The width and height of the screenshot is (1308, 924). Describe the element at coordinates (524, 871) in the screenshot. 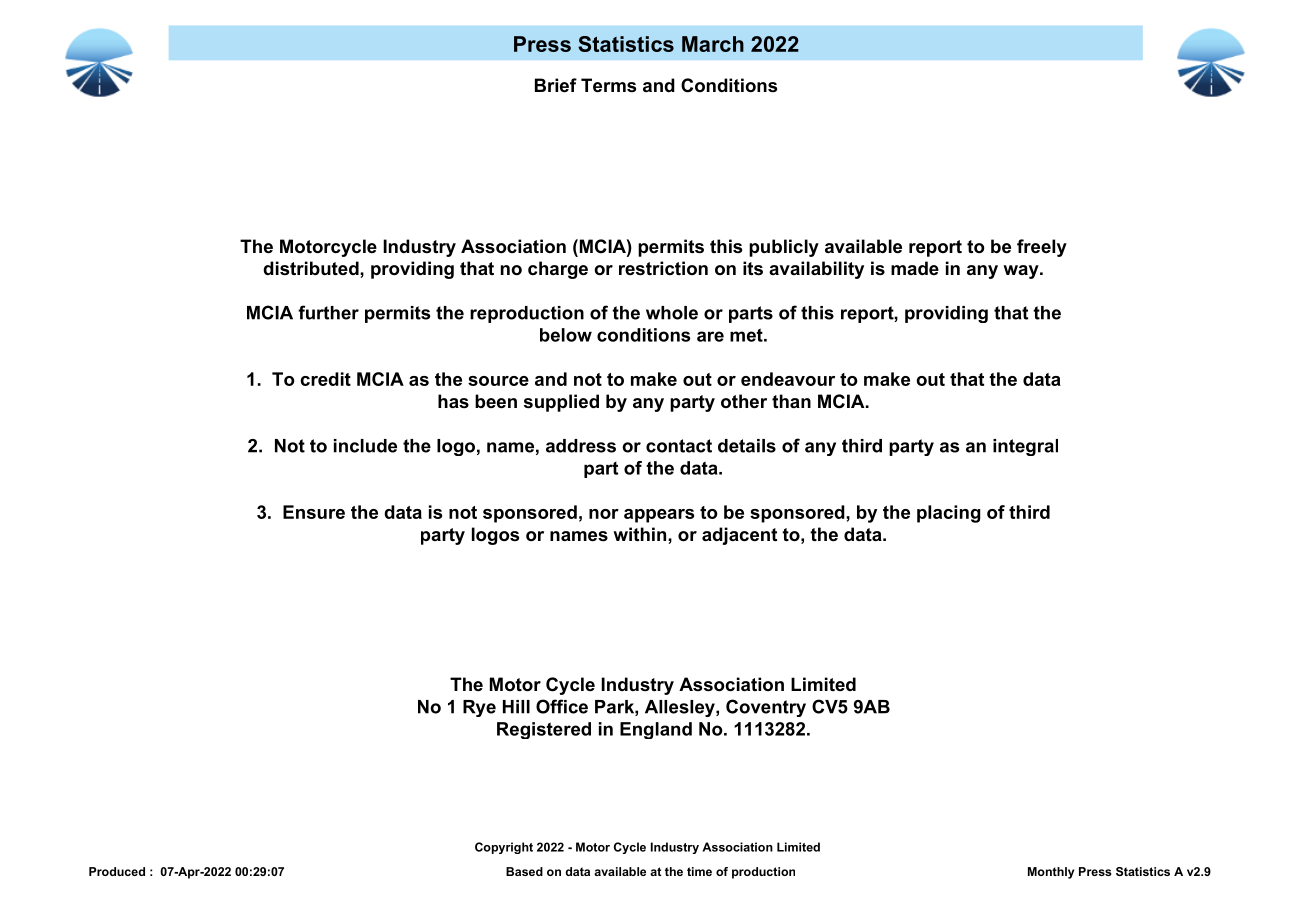

I see `Based` at that location.
